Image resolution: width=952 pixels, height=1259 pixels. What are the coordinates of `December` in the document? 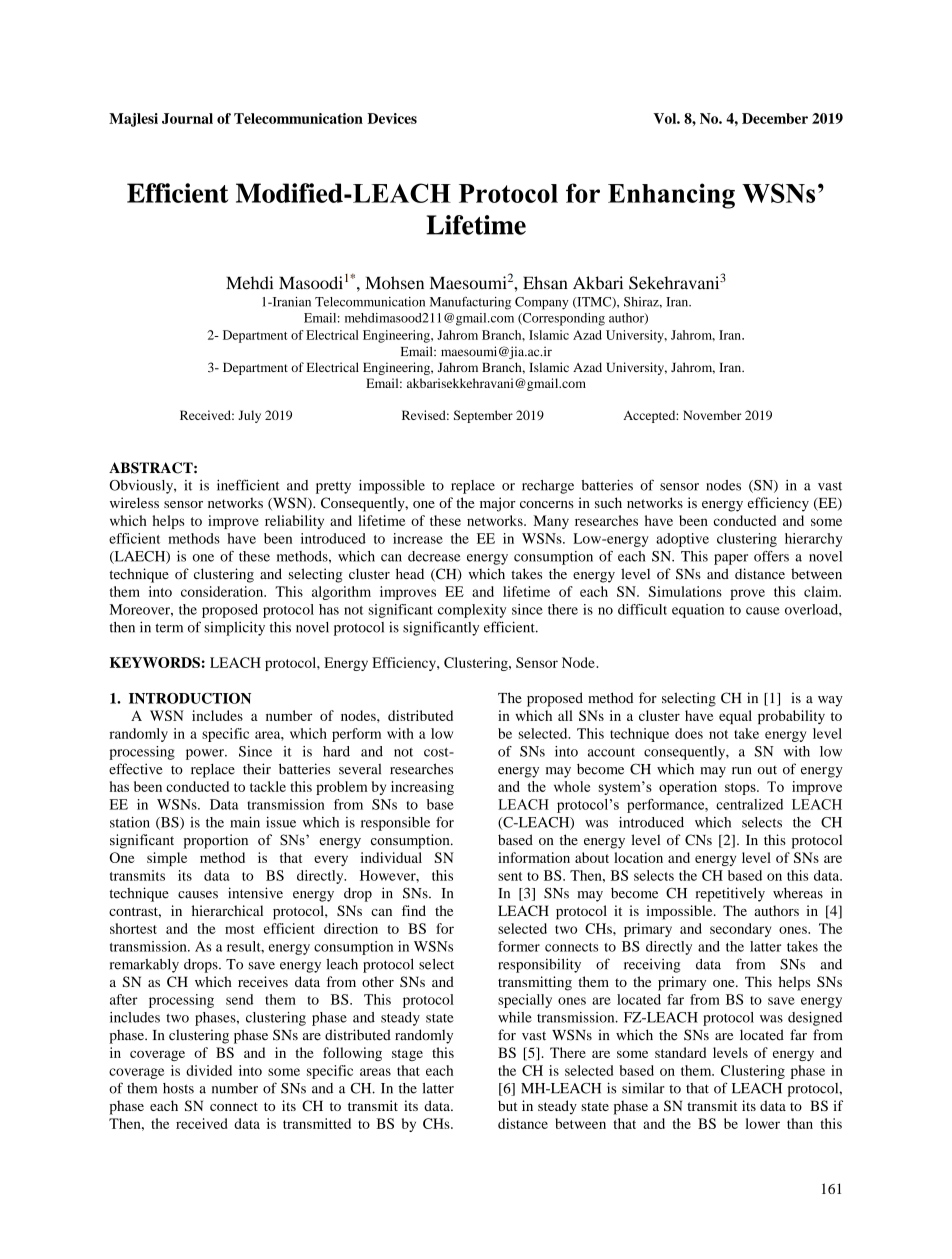 It's located at (775, 118).
